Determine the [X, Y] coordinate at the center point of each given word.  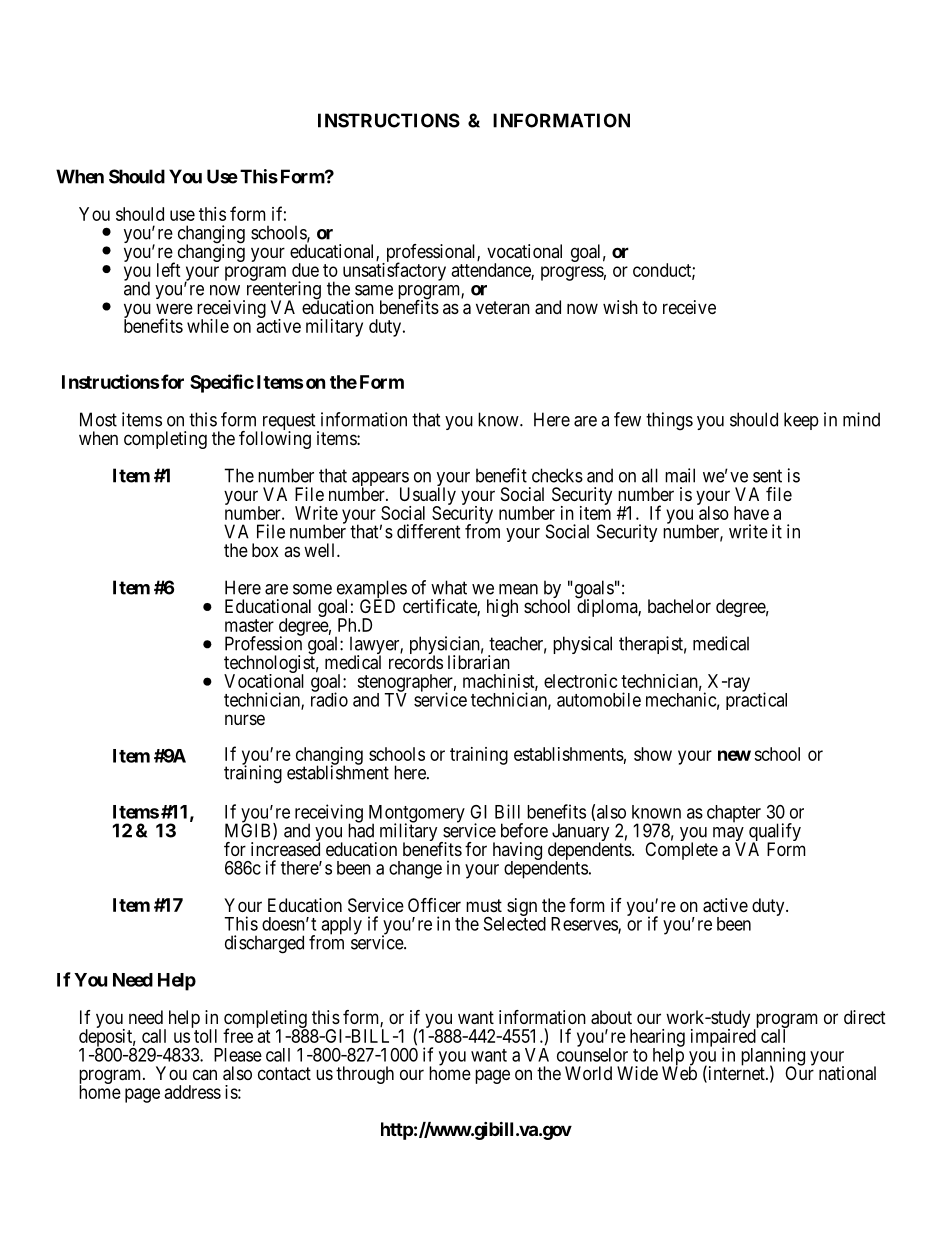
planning [773, 1057]
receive [689, 307]
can [205, 1074]
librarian [479, 662]
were [174, 308]
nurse [245, 719]
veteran [503, 307]
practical [756, 700]
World [588, 1073]
